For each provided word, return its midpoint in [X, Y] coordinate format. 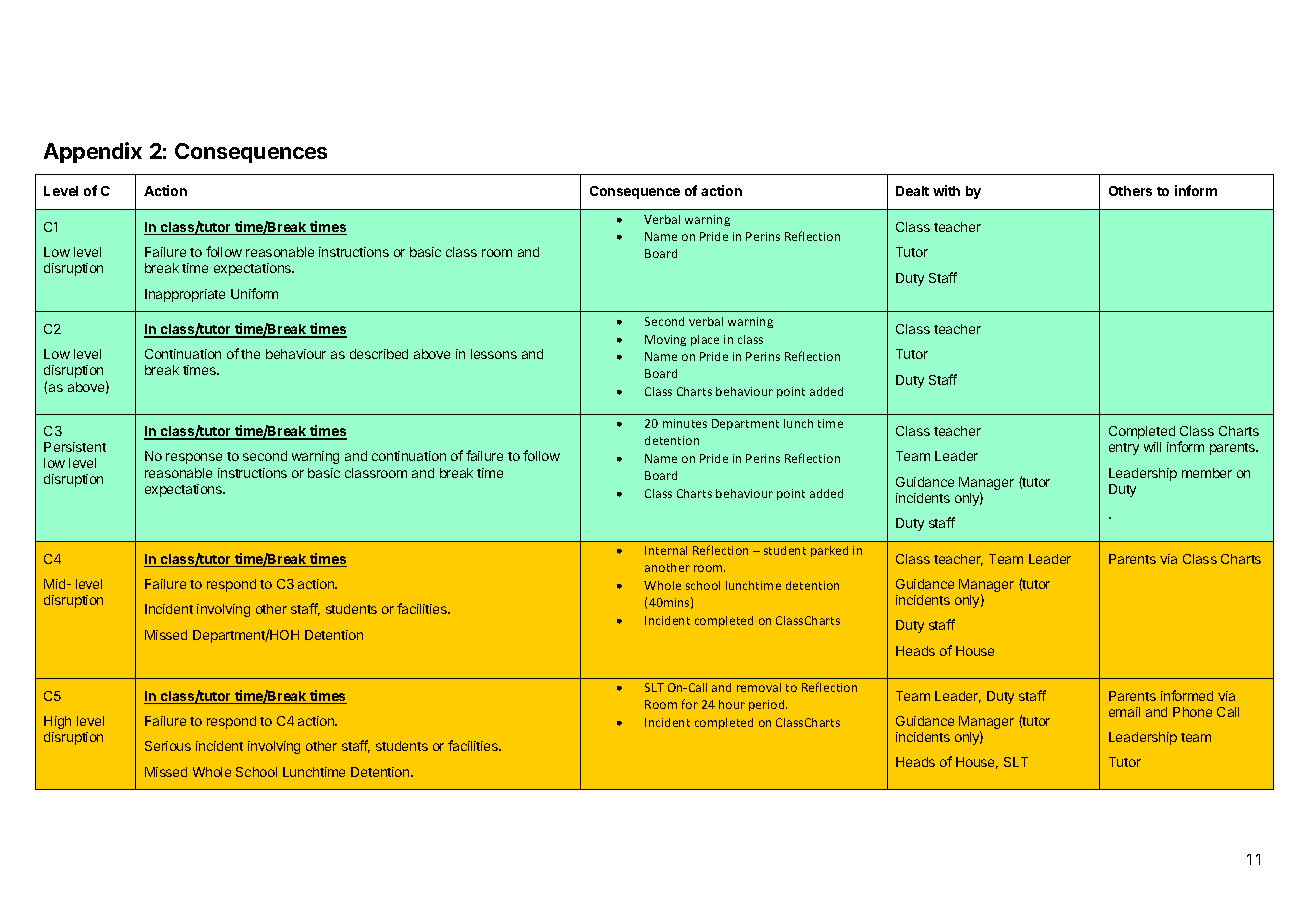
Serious [168, 746]
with [946, 190]
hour [732, 704]
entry [1124, 449]
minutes [685, 423]
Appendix [93, 152]
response [194, 458]
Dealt [912, 191]
